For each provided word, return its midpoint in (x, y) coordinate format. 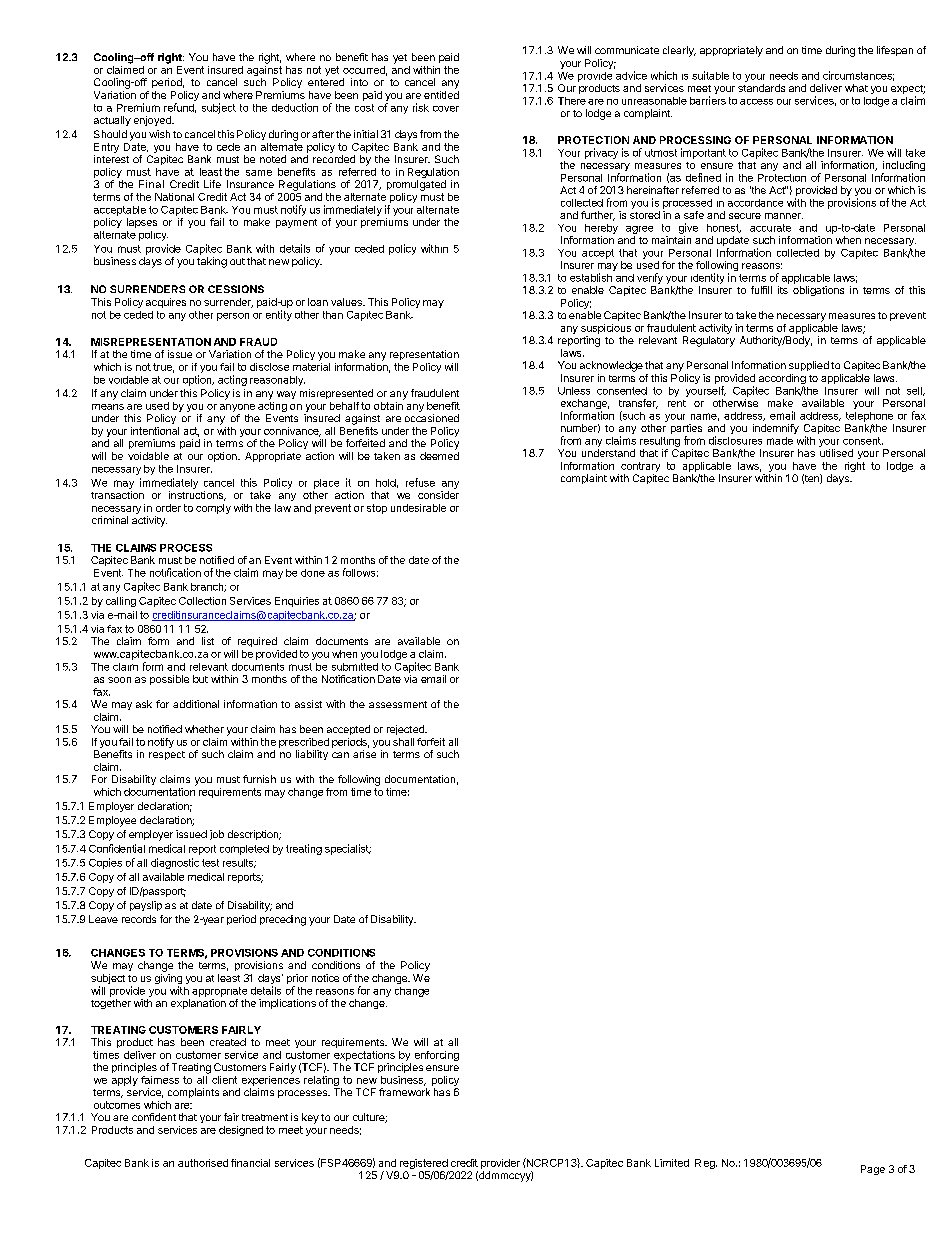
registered (424, 1165)
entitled (441, 95)
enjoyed (153, 121)
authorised (203, 1163)
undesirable (418, 508)
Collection (202, 601)
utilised (836, 453)
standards (761, 88)
